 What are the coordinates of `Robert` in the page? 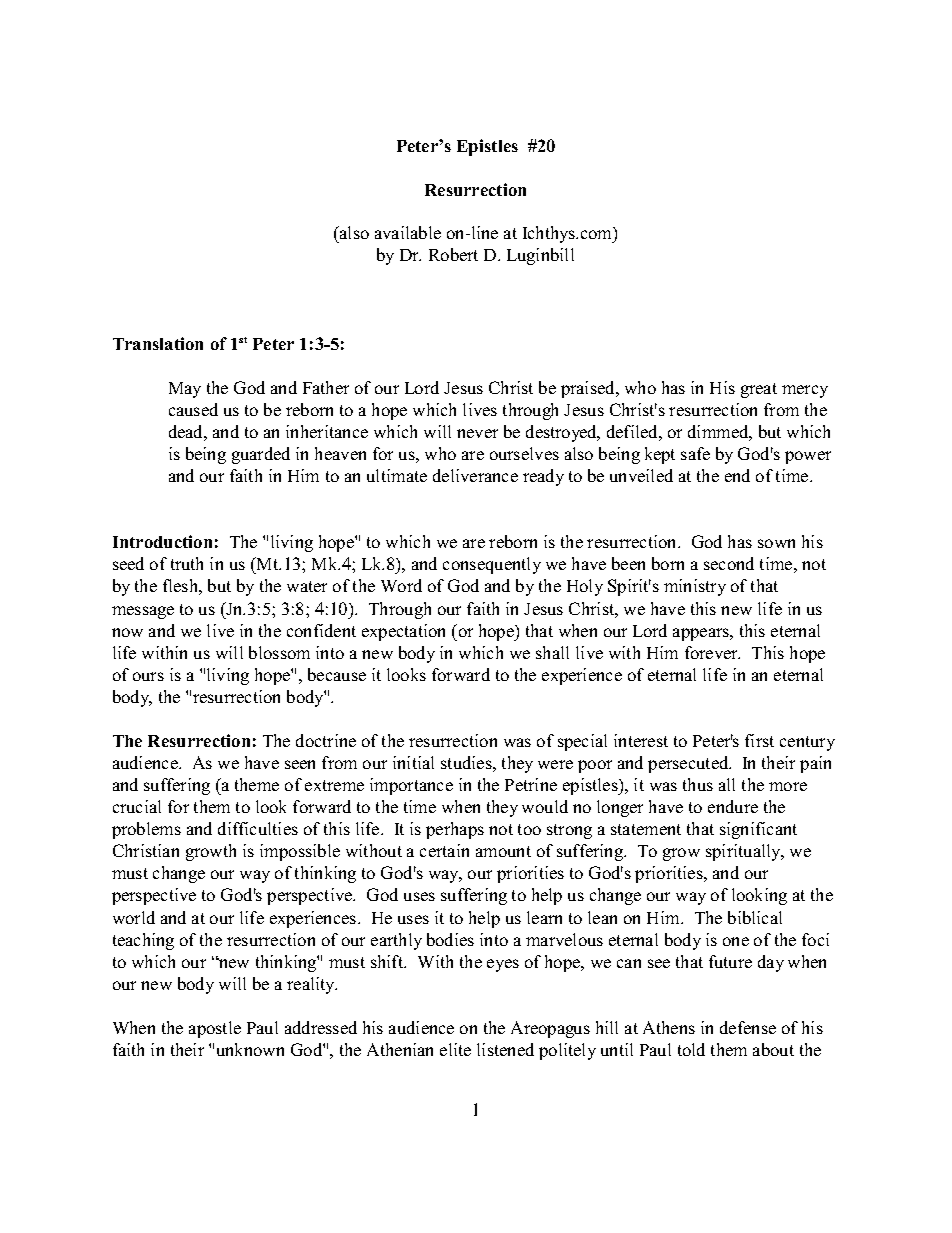 It's located at (453, 254).
